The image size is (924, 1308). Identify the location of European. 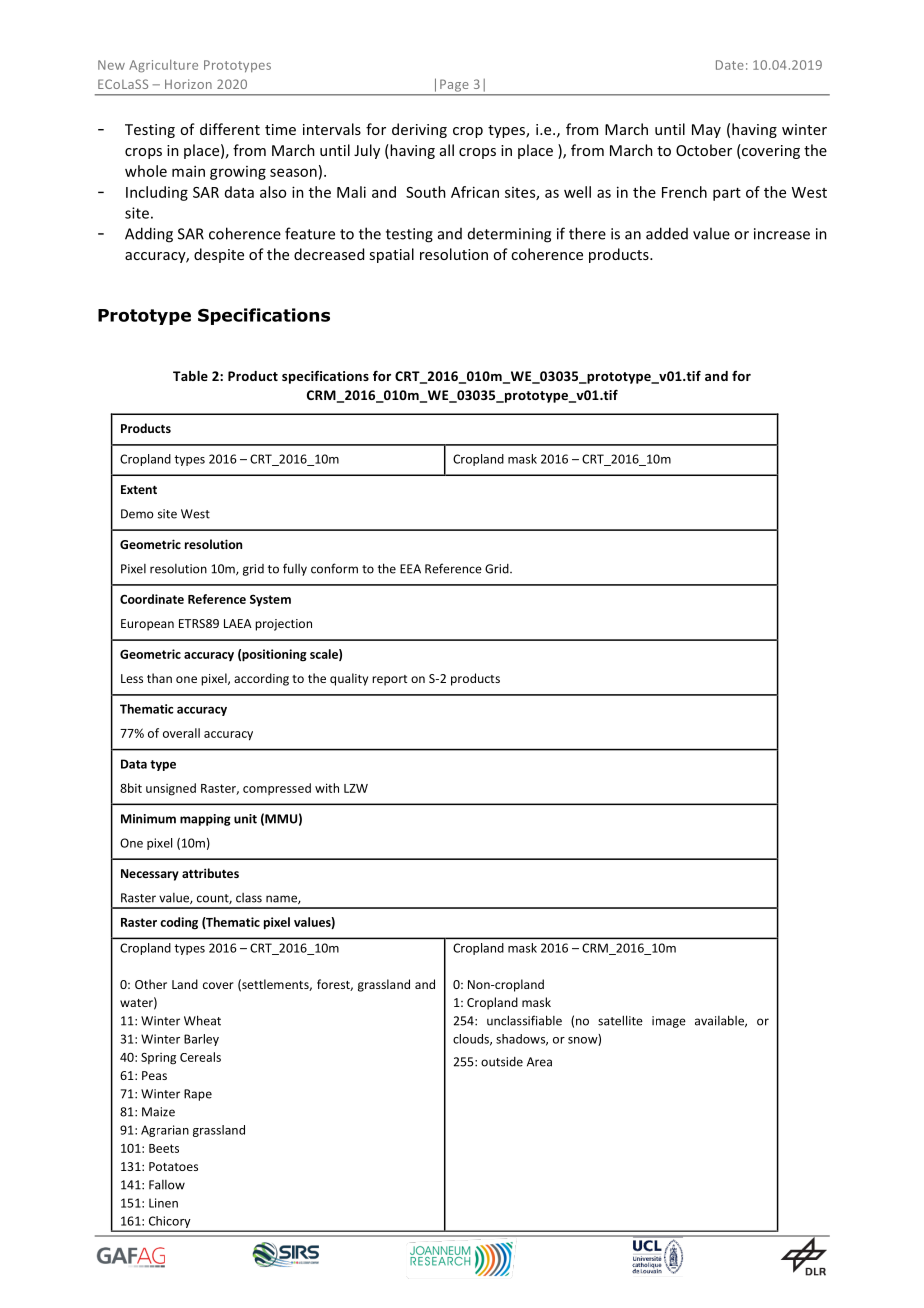
(147, 625).
